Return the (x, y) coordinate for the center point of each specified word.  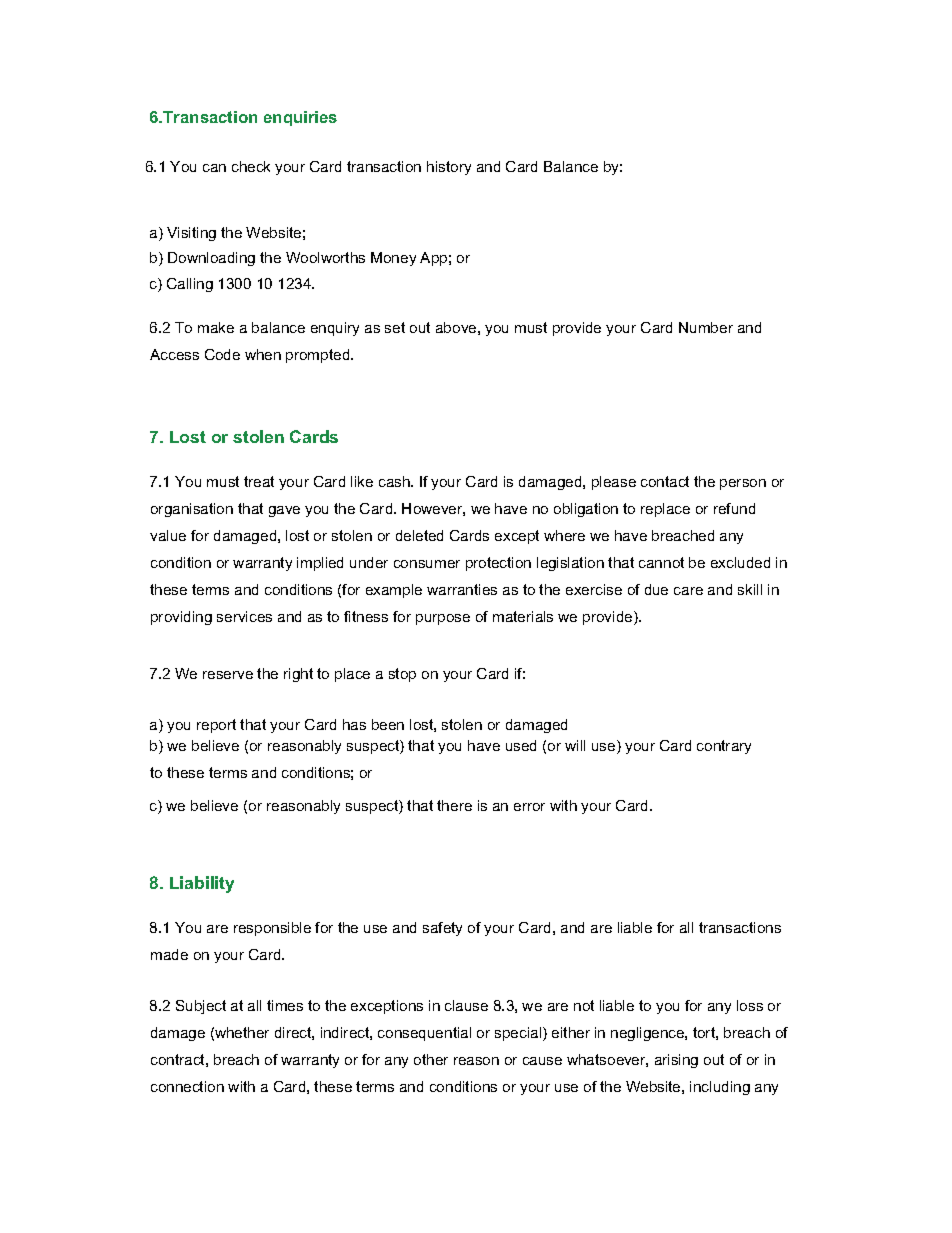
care (688, 591)
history (449, 168)
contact (665, 481)
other (431, 1059)
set (395, 327)
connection (187, 1086)
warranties (462, 589)
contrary (724, 747)
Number (706, 327)
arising (676, 1061)
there (454, 805)
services (244, 616)
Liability (202, 884)
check (251, 166)
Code (222, 354)
